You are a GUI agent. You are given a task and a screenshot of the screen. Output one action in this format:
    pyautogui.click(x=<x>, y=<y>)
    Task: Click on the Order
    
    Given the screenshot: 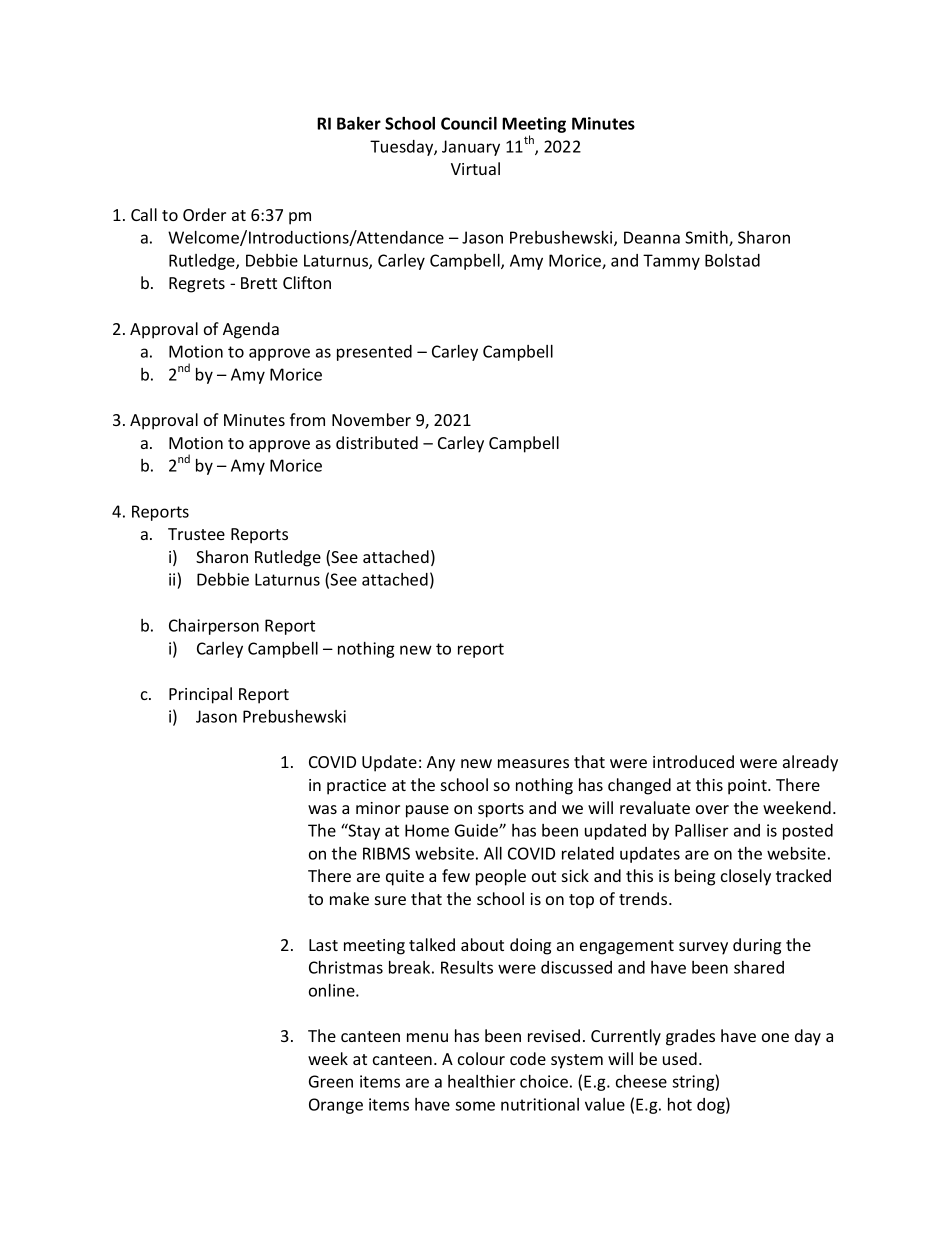 What is the action you would take?
    pyautogui.click(x=204, y=214)
